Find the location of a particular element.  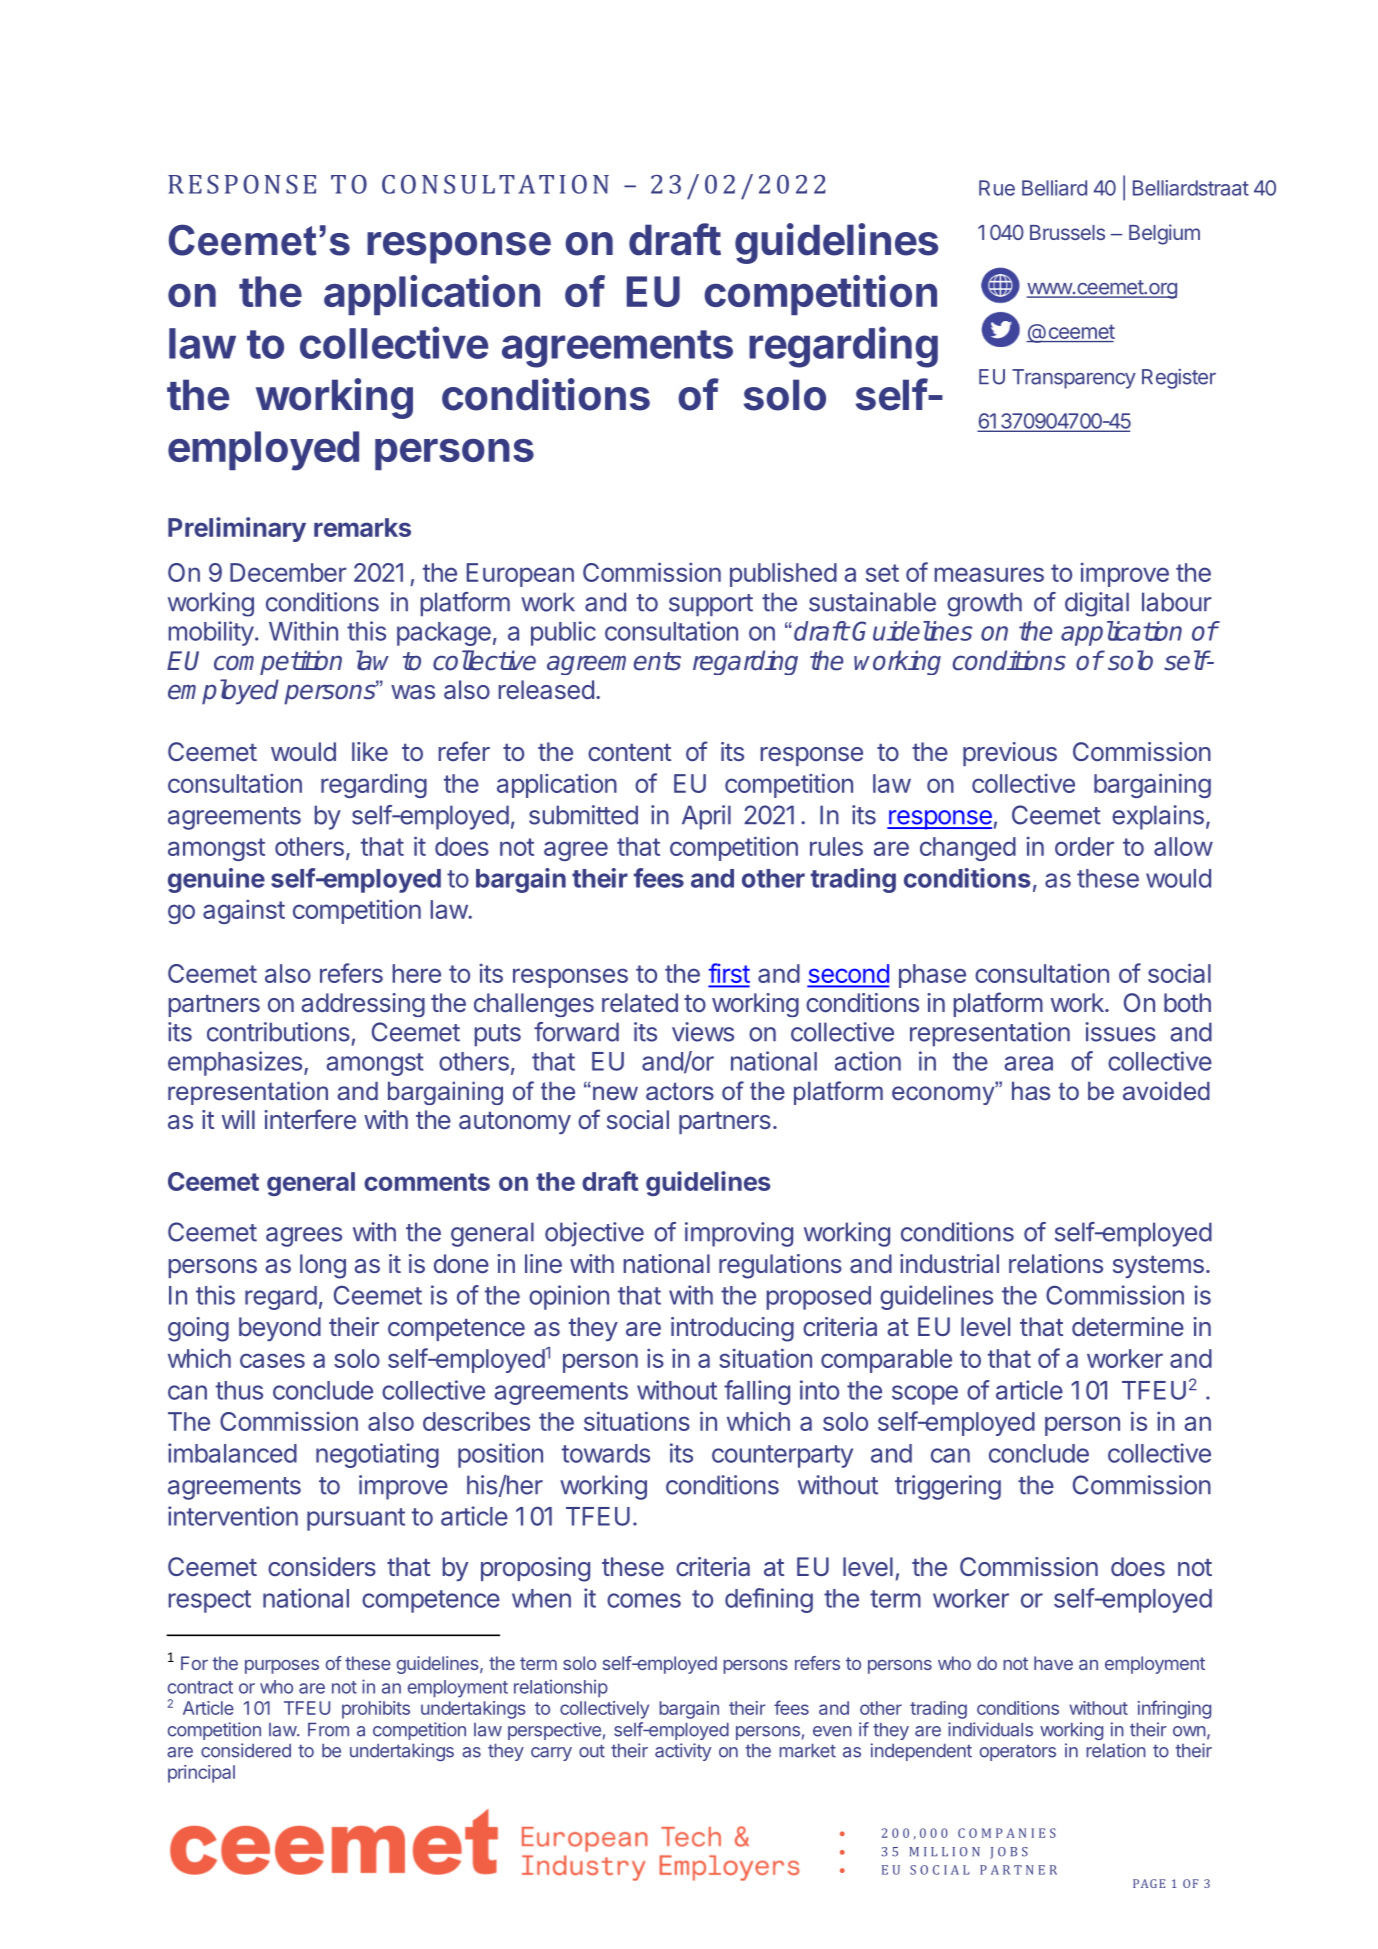

remarks is located at coordinates (362, 527).
